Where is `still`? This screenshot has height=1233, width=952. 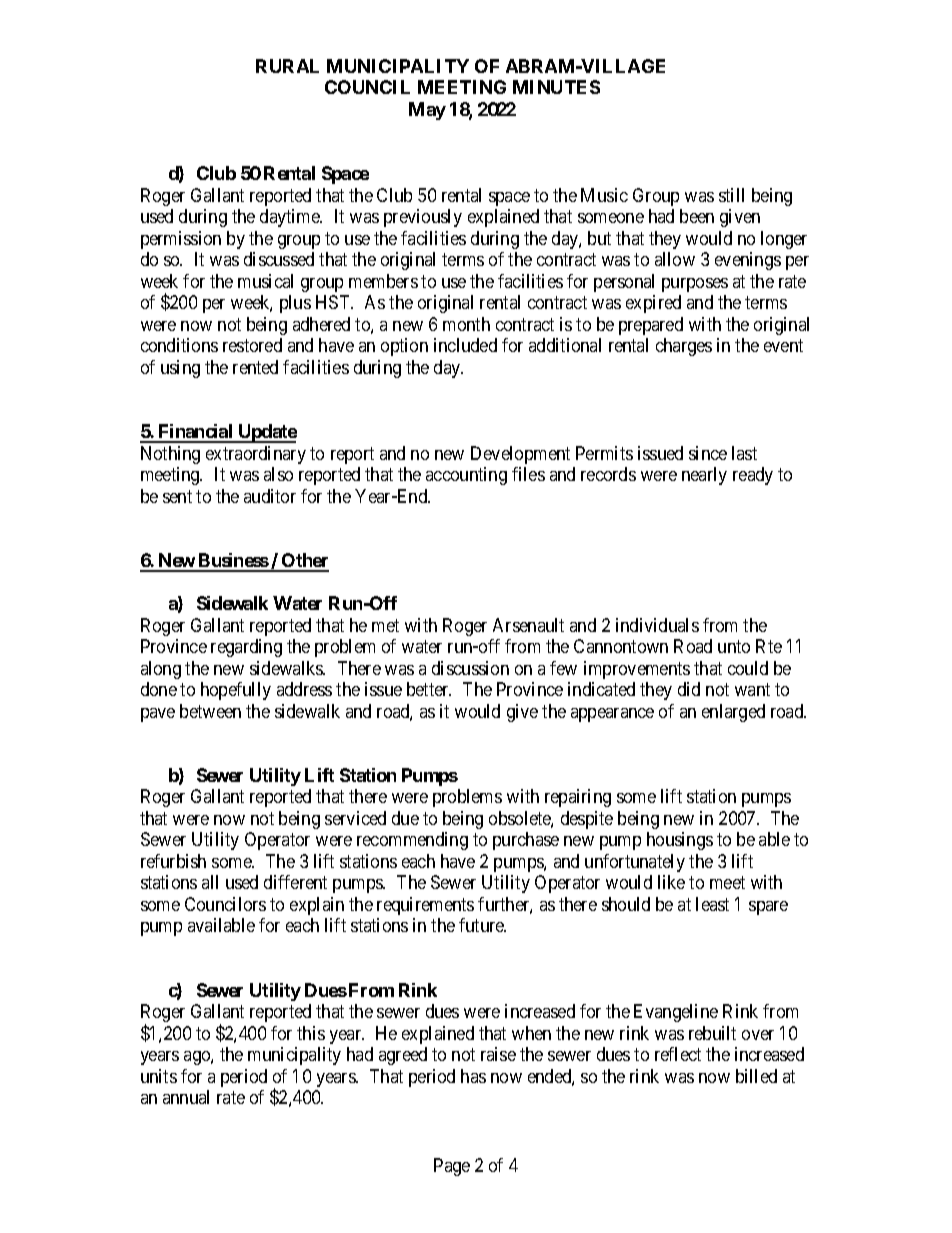 still is located at coordinates (731, 195).
